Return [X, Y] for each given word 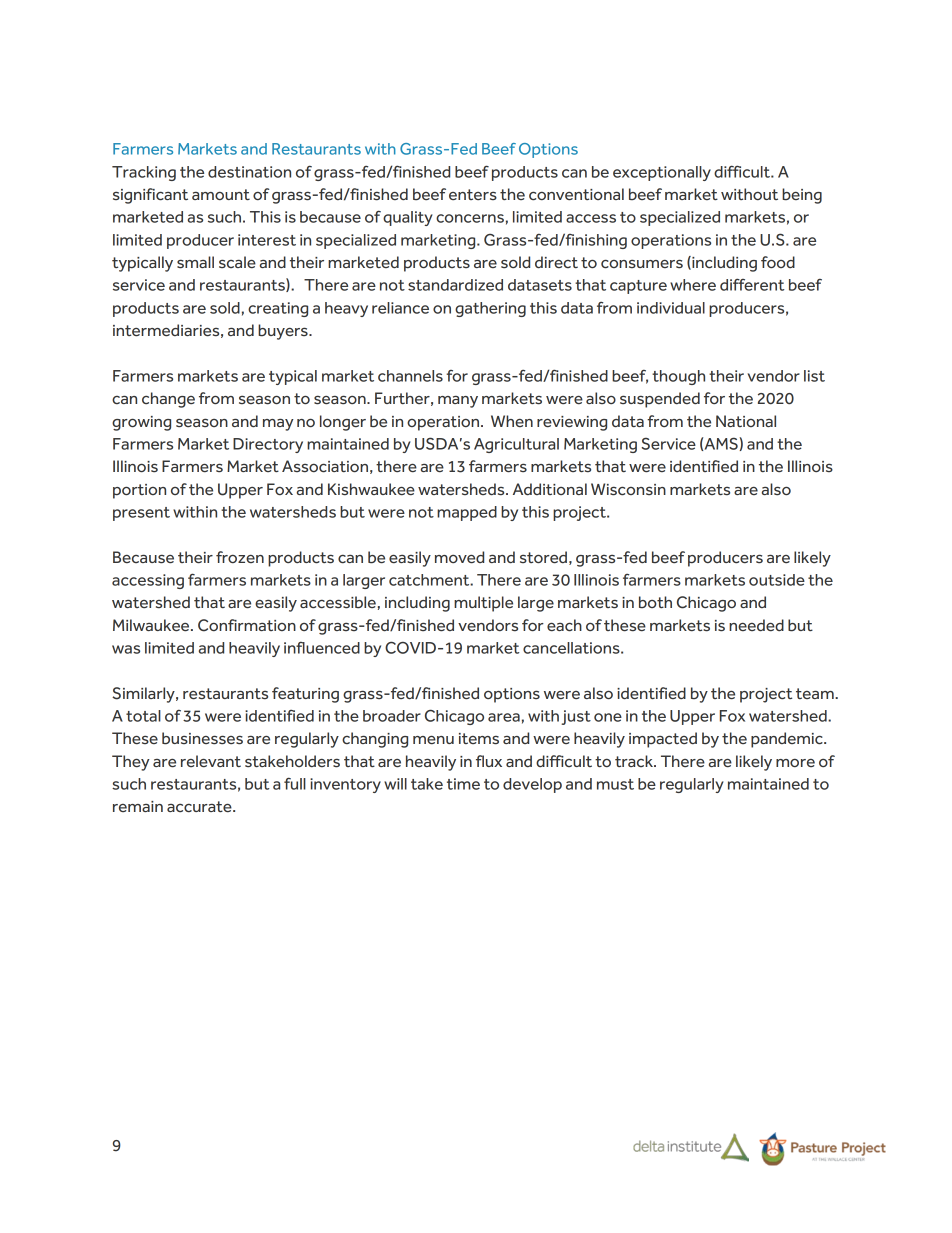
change [168, 400]
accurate [200, 807]
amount [221, 194]
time [463, 784]
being [802, 196]
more [795, 763]
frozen [240, 557]
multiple [483, 604]
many [458, 402]
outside [777, 580]
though [678, 377]
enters [473, 194]
